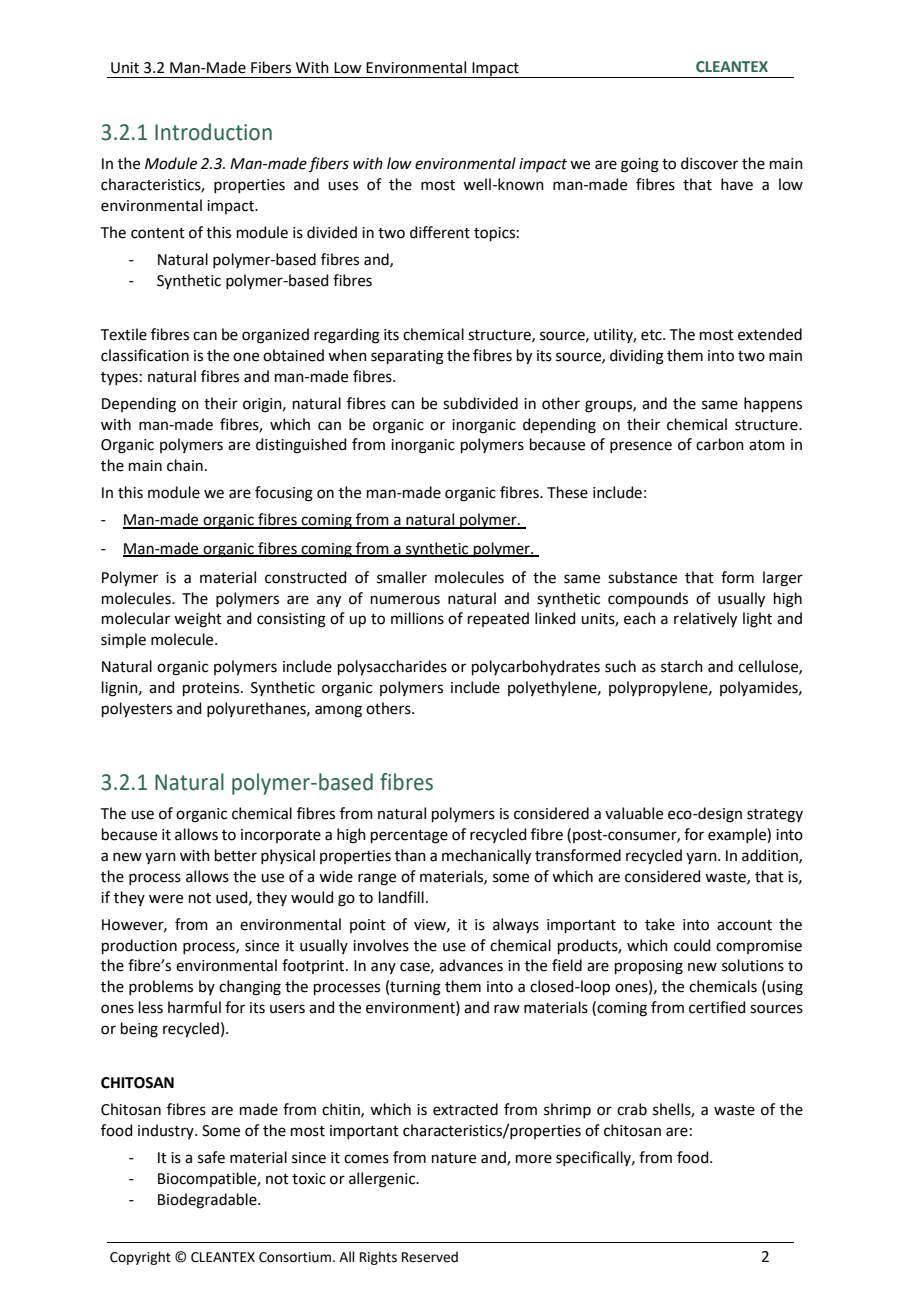 The image size is (924, 1307). I want to click on could, so click(692, 945).
